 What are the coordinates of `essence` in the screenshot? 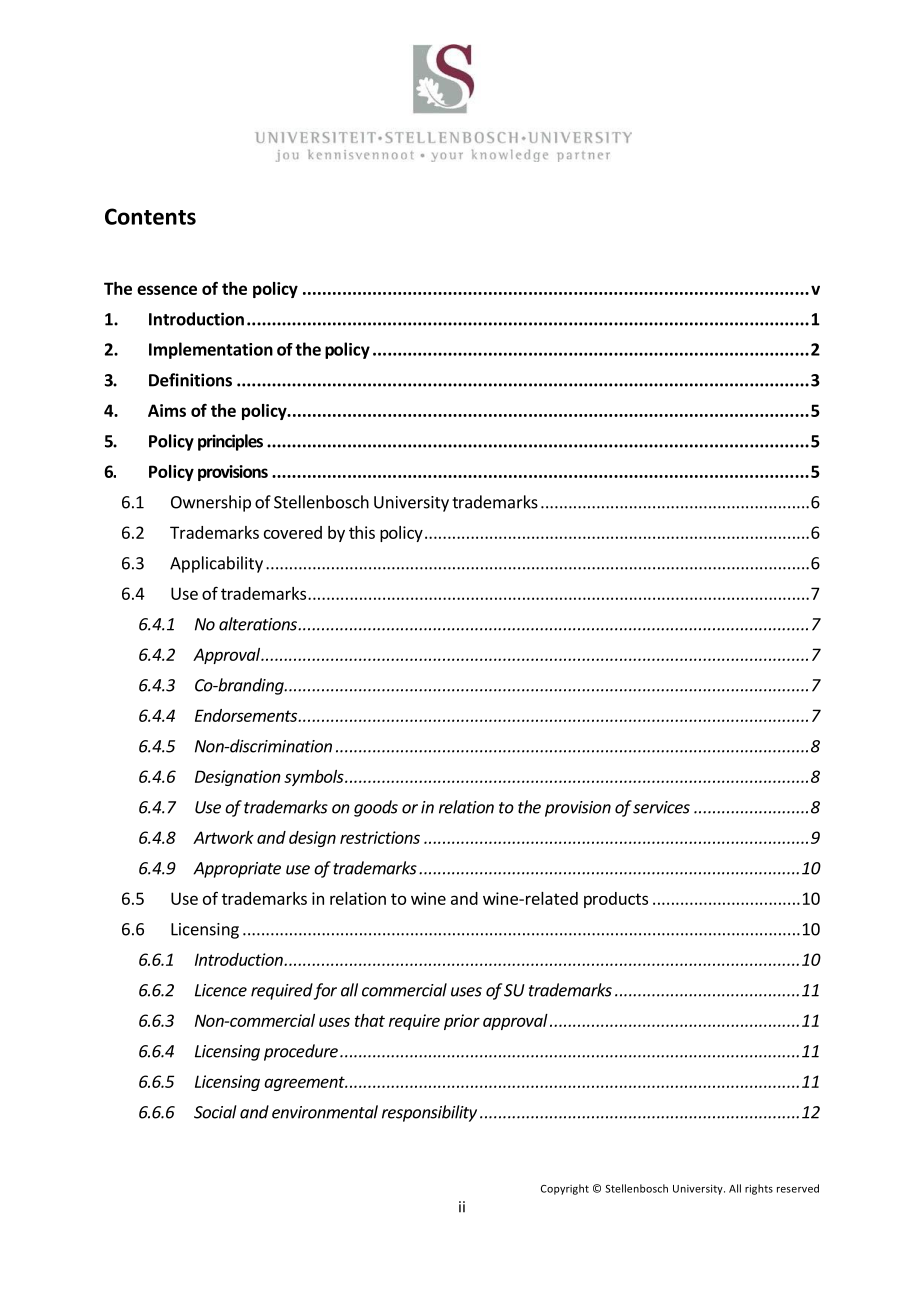 It's located at (167, 290).
